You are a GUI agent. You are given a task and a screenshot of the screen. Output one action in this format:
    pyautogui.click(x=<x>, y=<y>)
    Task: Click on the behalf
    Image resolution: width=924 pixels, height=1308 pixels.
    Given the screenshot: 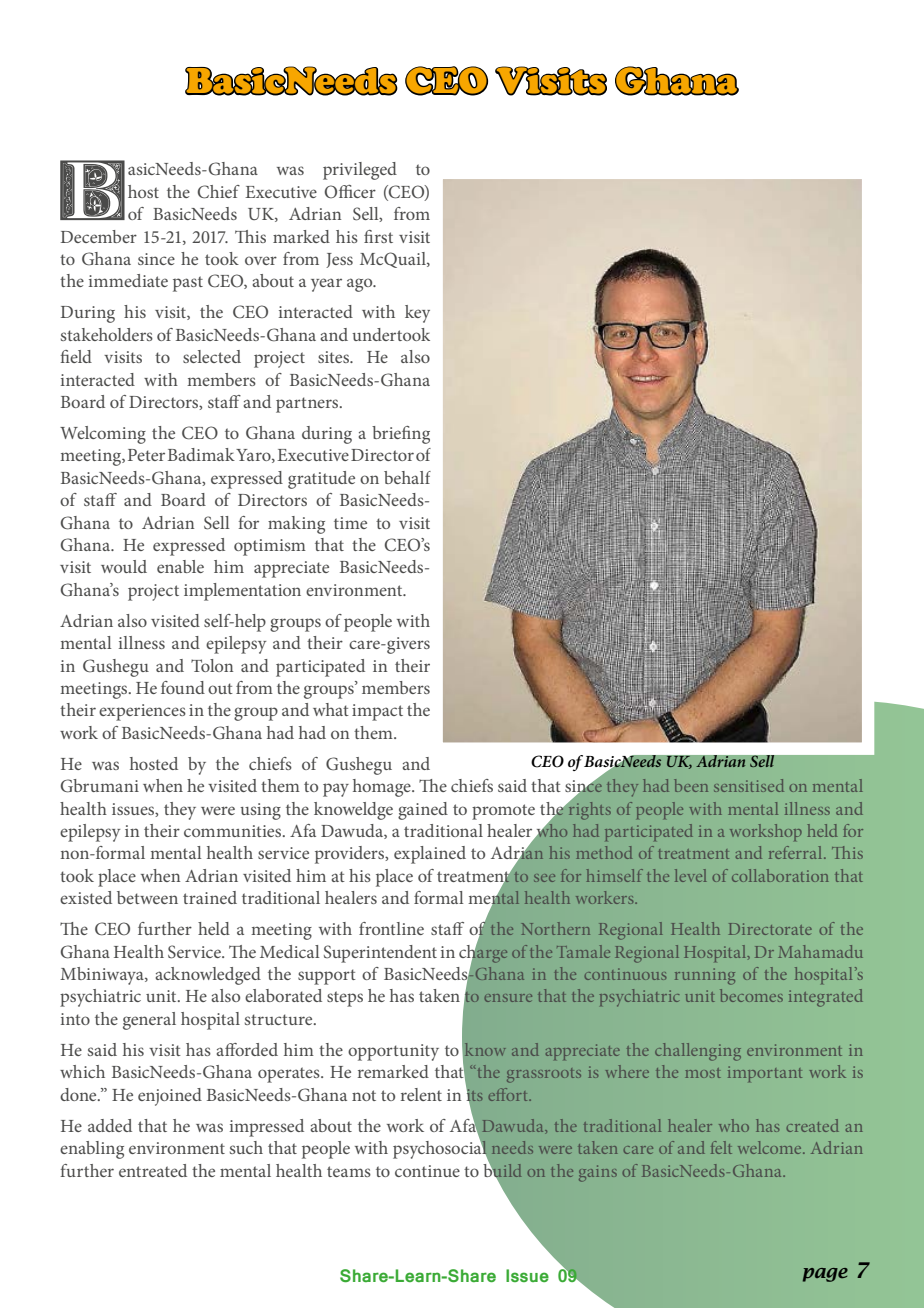 What is the action you would take?
    pyautogui.click(x=407, y=477)
